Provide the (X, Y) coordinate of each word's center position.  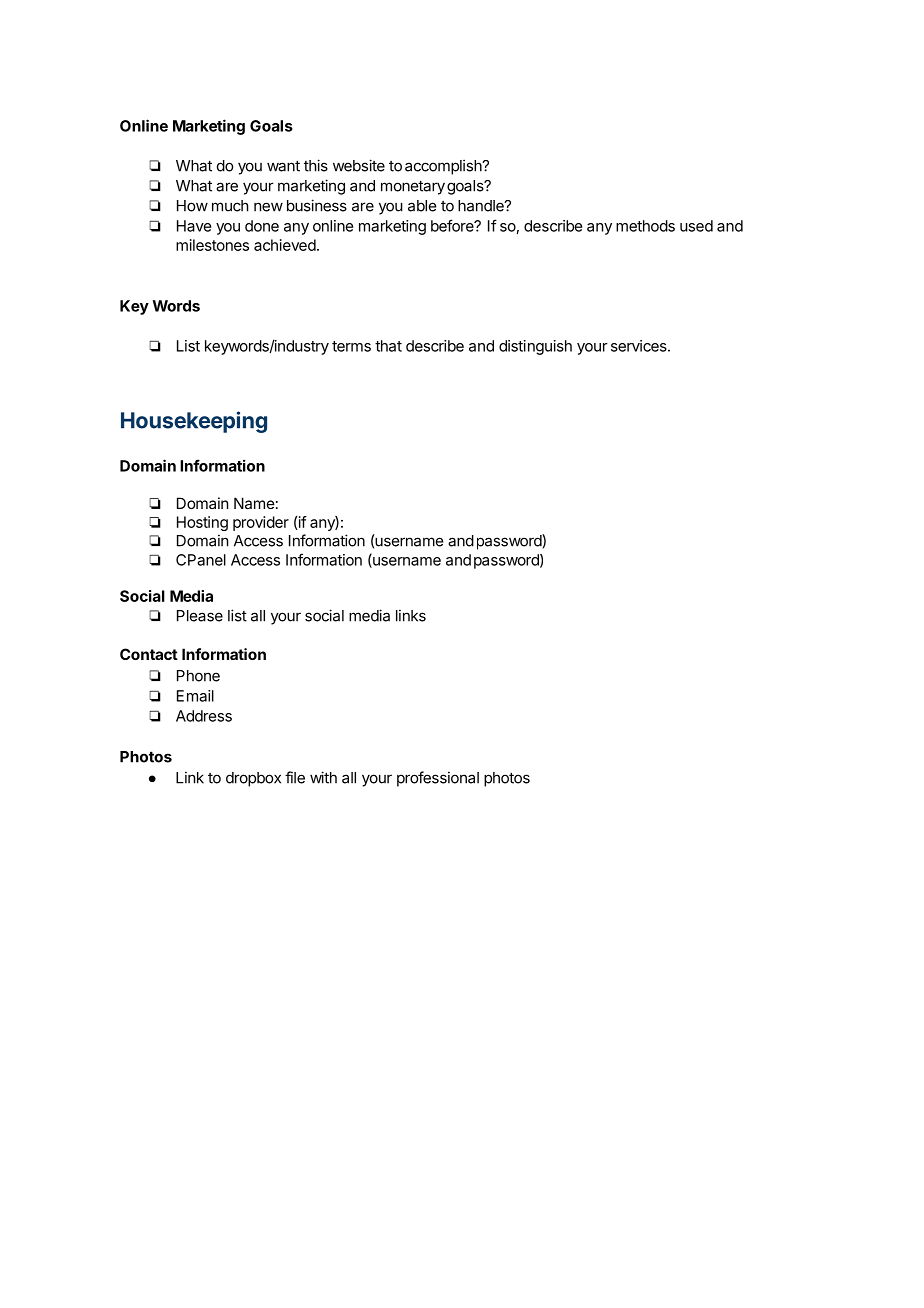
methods (645, 226)
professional (438, 779)
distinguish (535, 347)
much (230, 206)
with (323, 777)
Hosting (202, 523)
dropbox (253, 779)
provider (261, 523)
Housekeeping (194, 422)
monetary (413, 187)
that (388, 346)
